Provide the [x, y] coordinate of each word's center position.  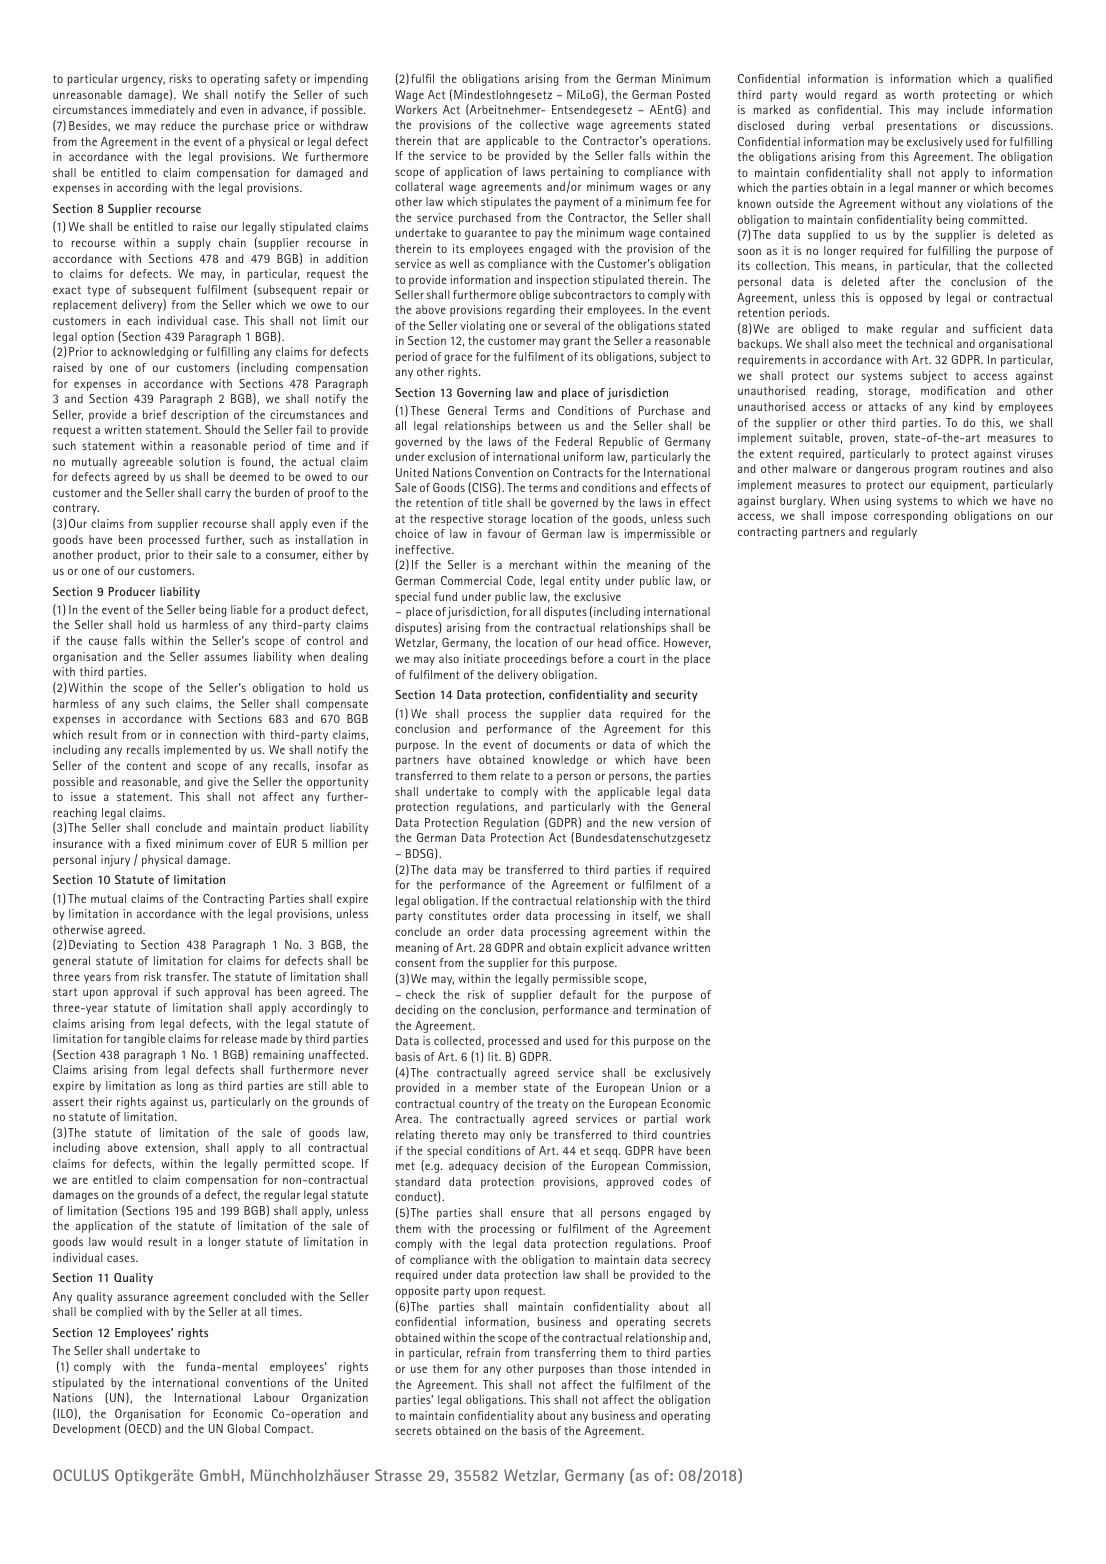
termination [666, 1009]
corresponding [910, 517]
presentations [922, 127]
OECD [143, 1429]
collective [544, 124]
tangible [144, 1040]
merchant [534, 564]
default [578, 994]
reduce [178, 125]
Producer [132, 591]
